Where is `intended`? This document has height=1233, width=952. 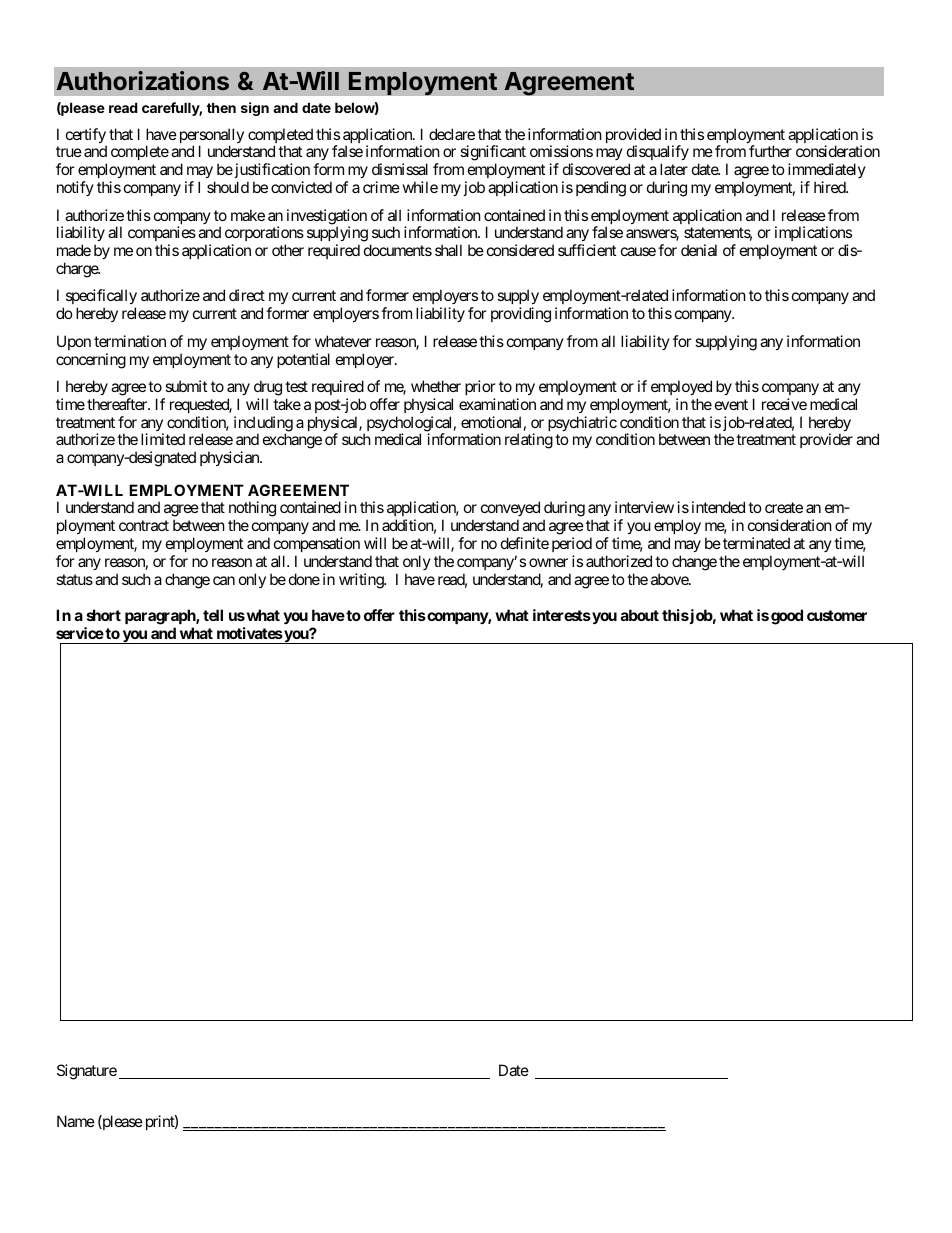
intended is located at coordinates (718, 507).
